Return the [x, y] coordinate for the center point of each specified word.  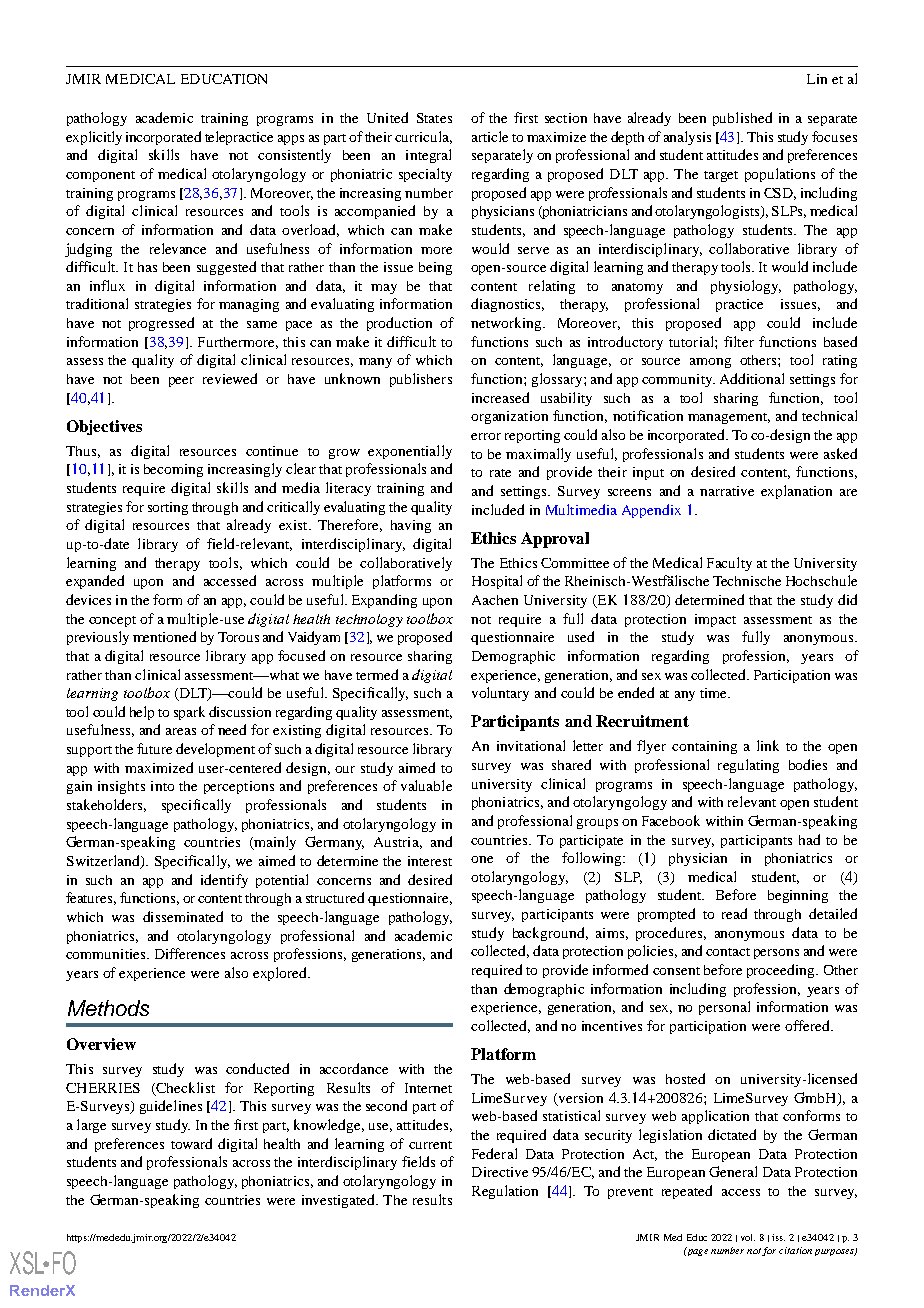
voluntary [500, 694]
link [768, 745]
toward [191, 1143]
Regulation [505, 1192]
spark [189, 713]
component [100, 176]
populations [780, 175]
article [490, 136]
